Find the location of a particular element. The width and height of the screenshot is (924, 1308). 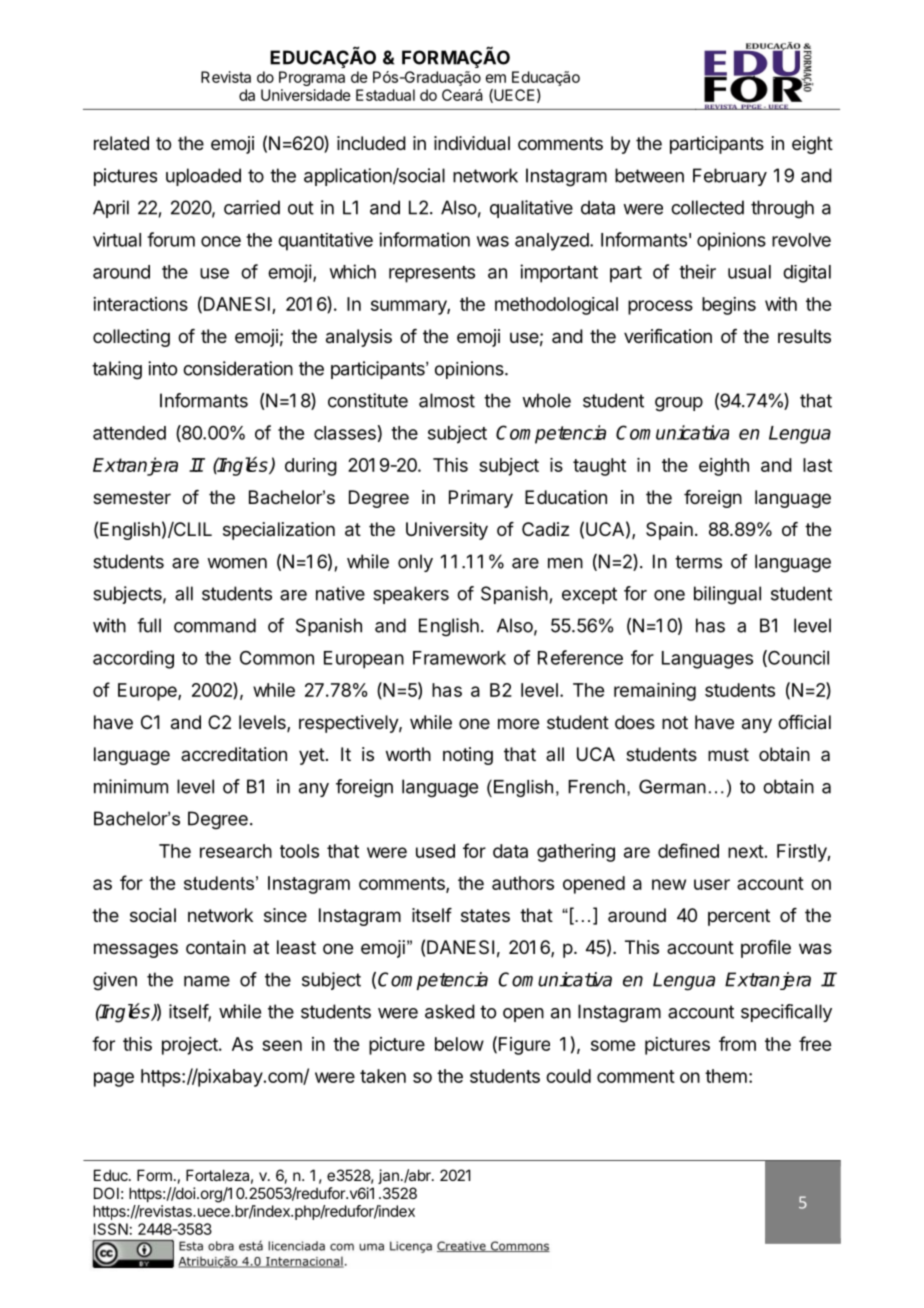

uploaded is located at coordinates (203, 177).
